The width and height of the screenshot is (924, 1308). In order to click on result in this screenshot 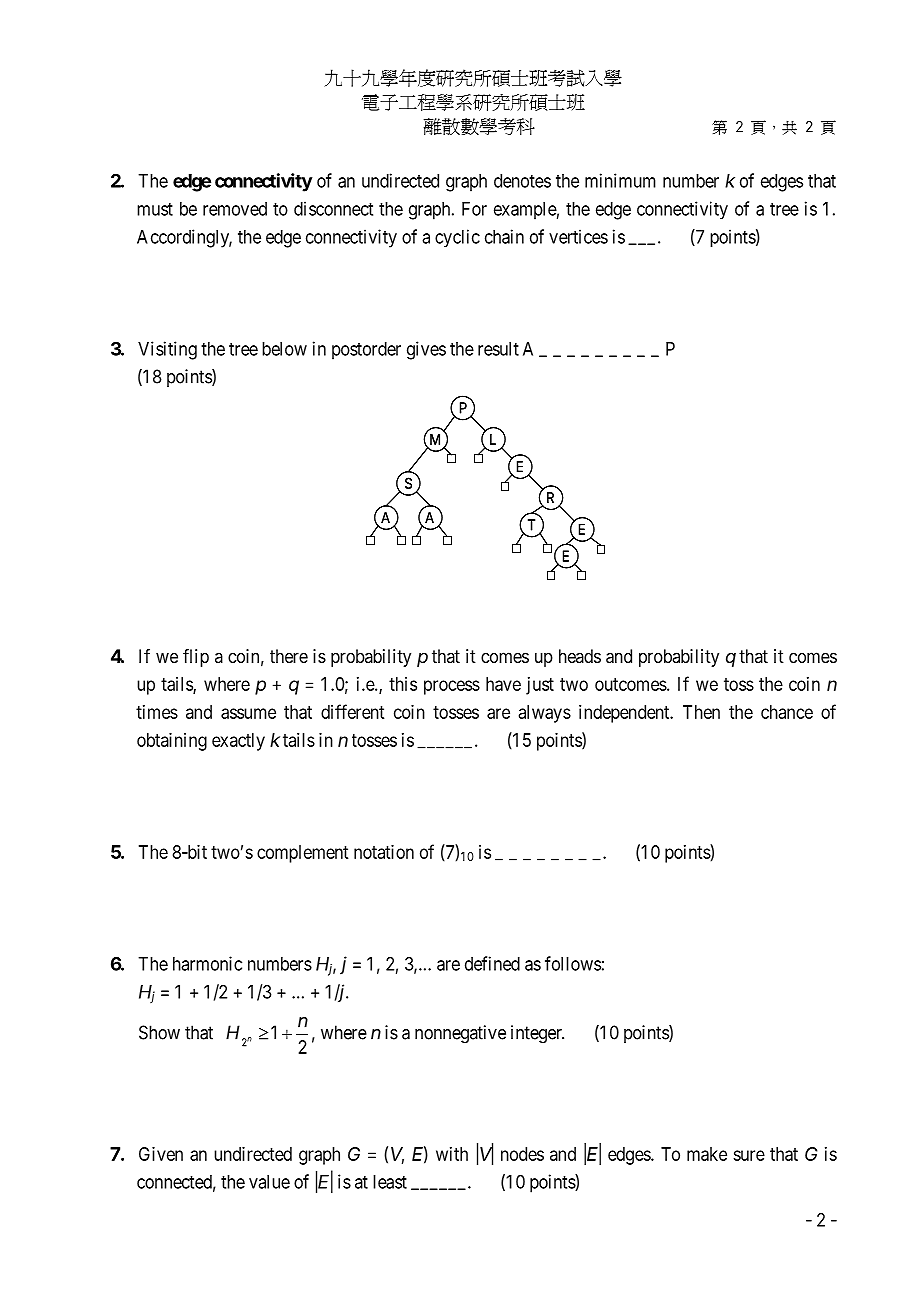, I will do `click(498, 349)`.
